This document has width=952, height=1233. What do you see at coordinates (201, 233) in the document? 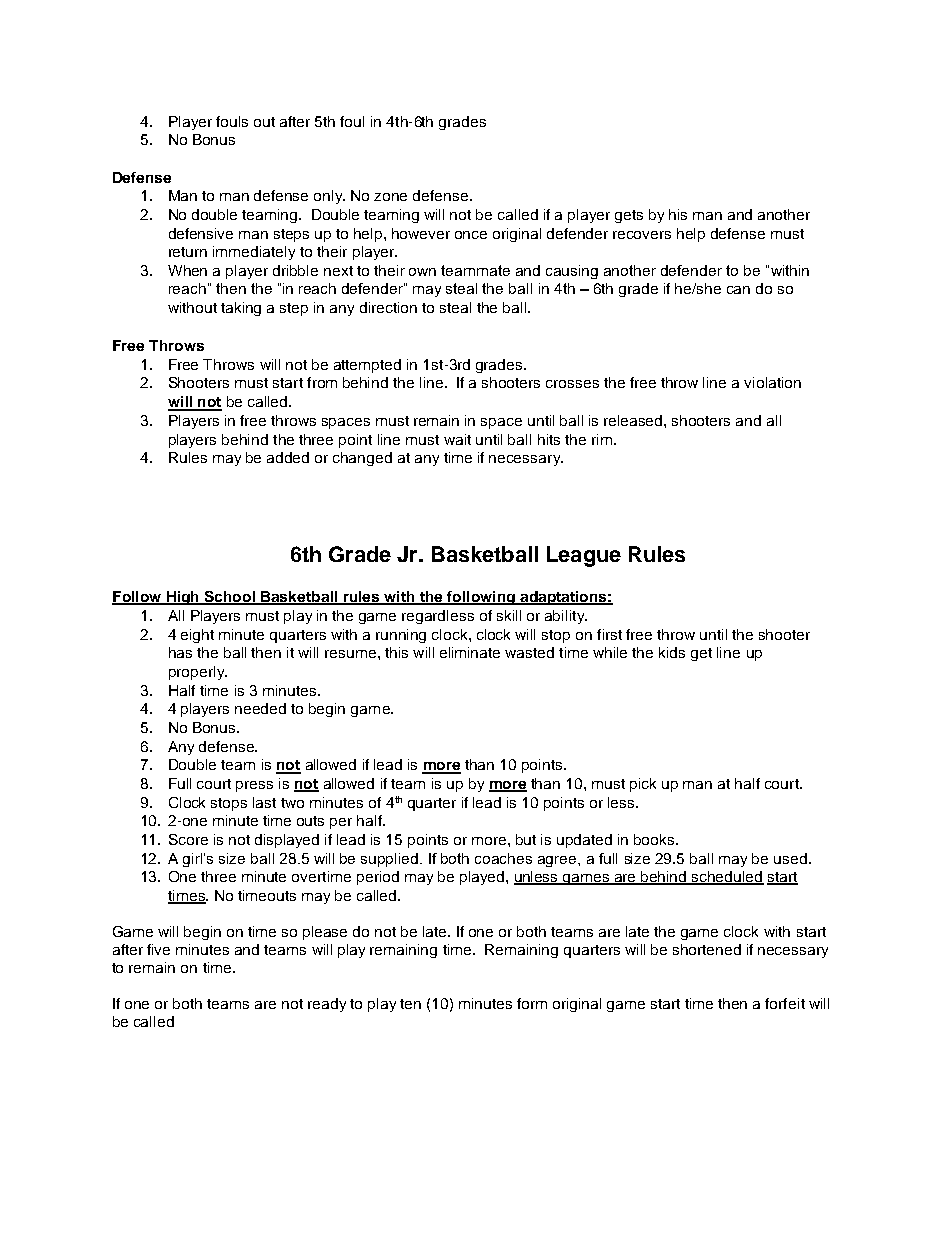
I see `defensive` at bounding box center [201, 233].
